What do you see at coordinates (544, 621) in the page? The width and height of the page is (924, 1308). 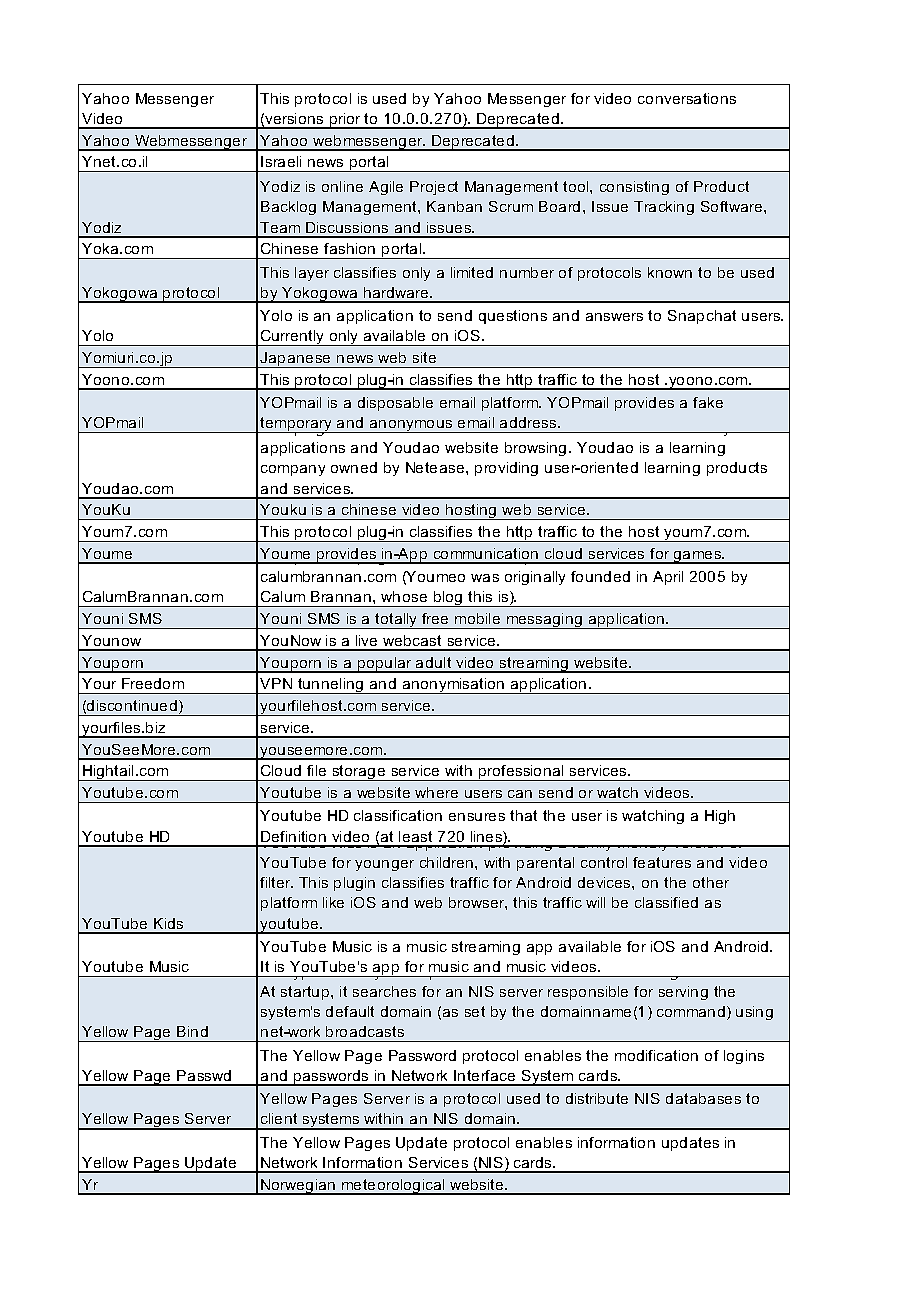 I see `messaging` at bounding box center [544, 621].
